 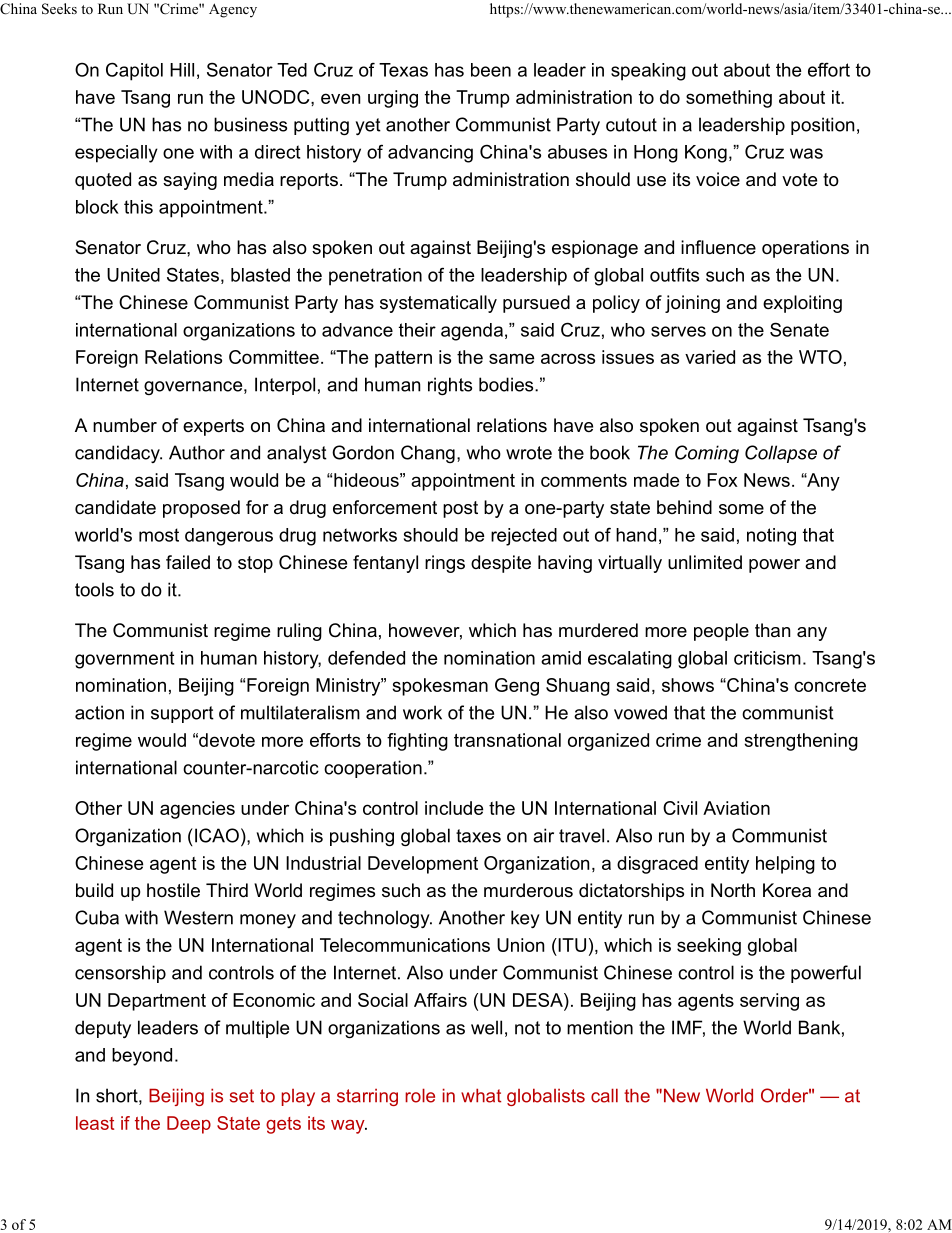 I want to click on serving, so click(x=769, y=1002).
